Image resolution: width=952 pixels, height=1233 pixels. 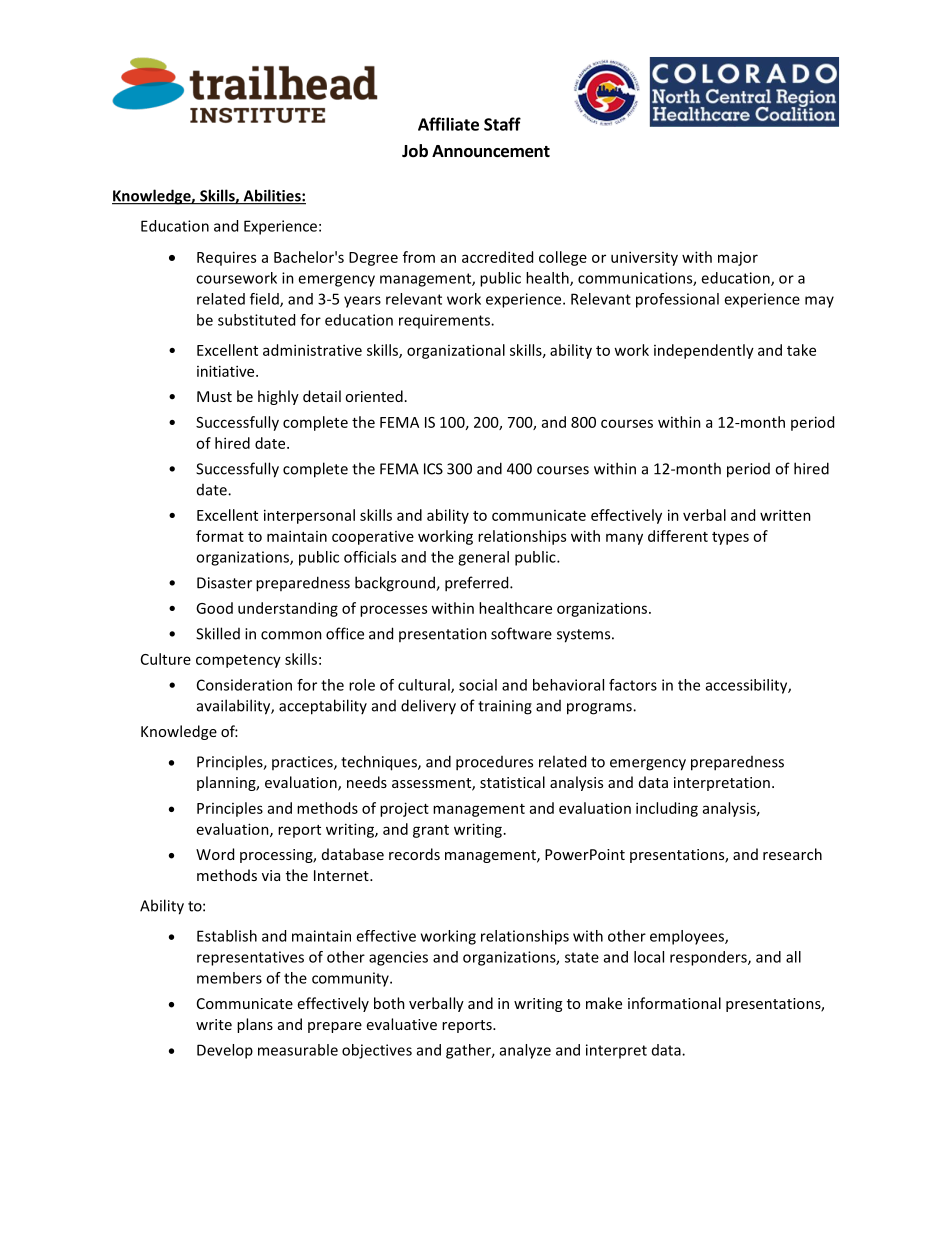 What do you see at coordinates (738, 259) in the image?
I see `major` at bounding box center [738, 259].
